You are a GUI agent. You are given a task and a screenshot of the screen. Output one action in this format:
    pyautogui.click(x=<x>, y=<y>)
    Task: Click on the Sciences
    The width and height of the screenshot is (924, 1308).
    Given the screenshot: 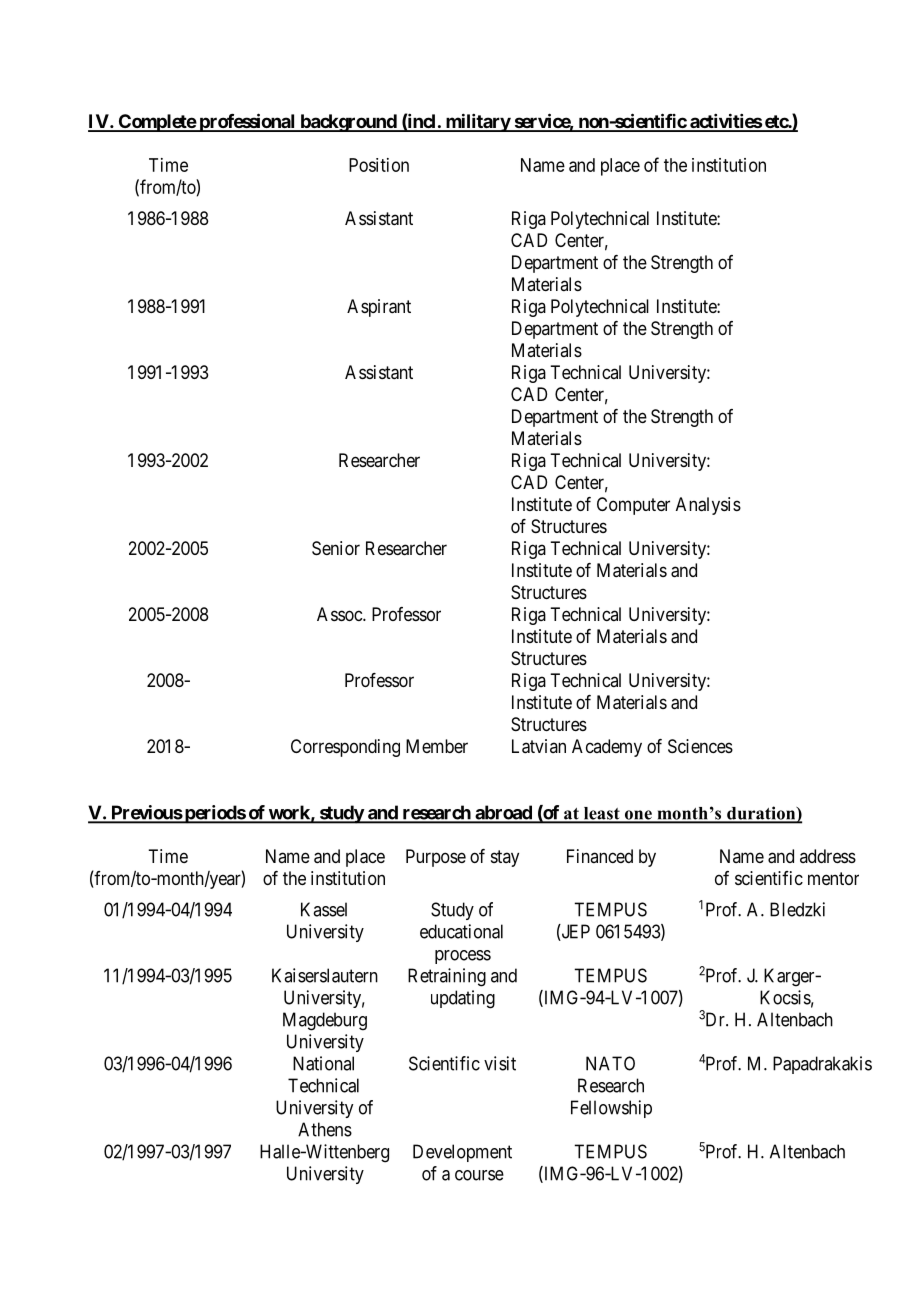 What is the action you would take?
    pyautogui.click(x=700, y=746)
